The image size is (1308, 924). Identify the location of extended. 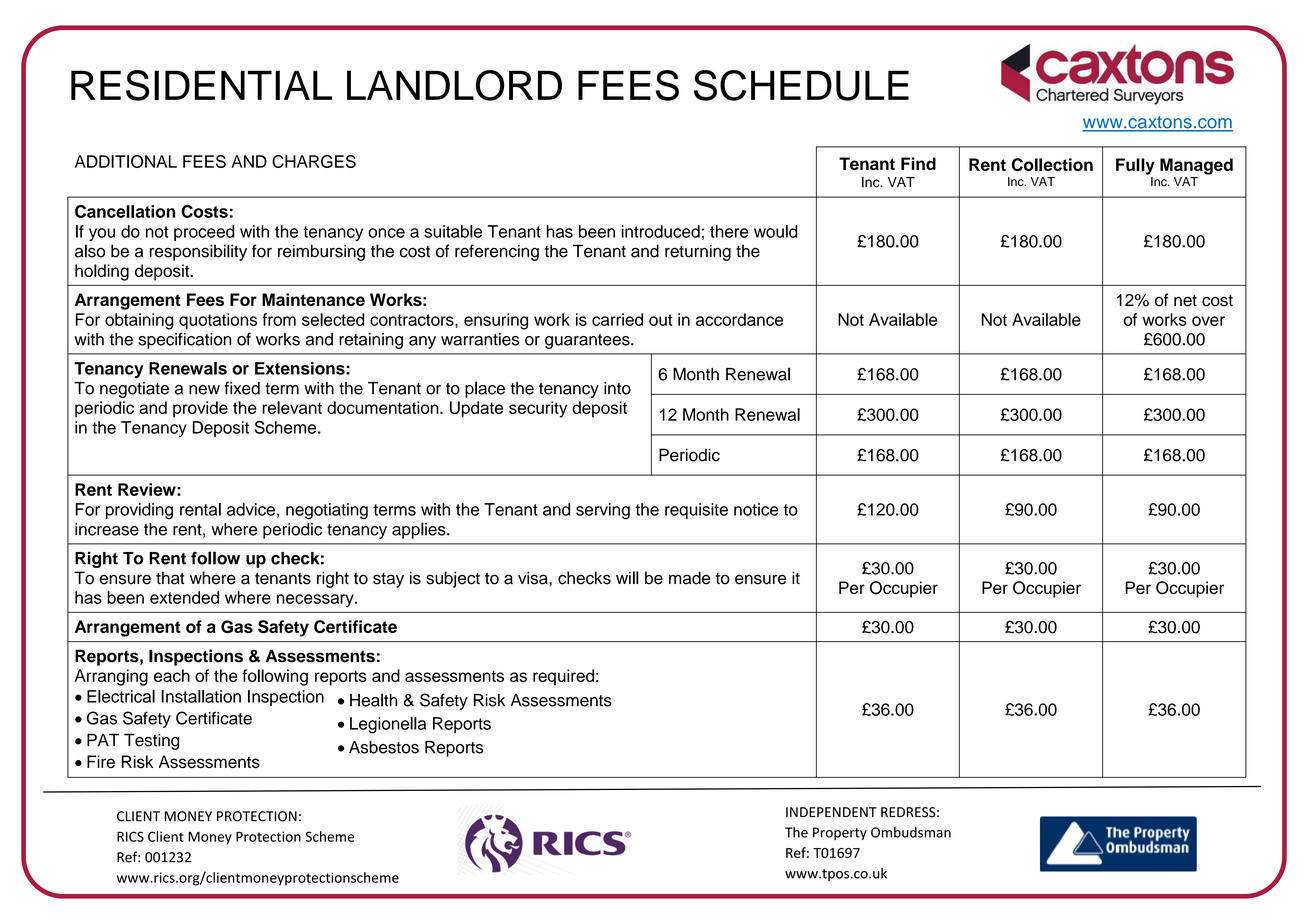
(184, 597).
